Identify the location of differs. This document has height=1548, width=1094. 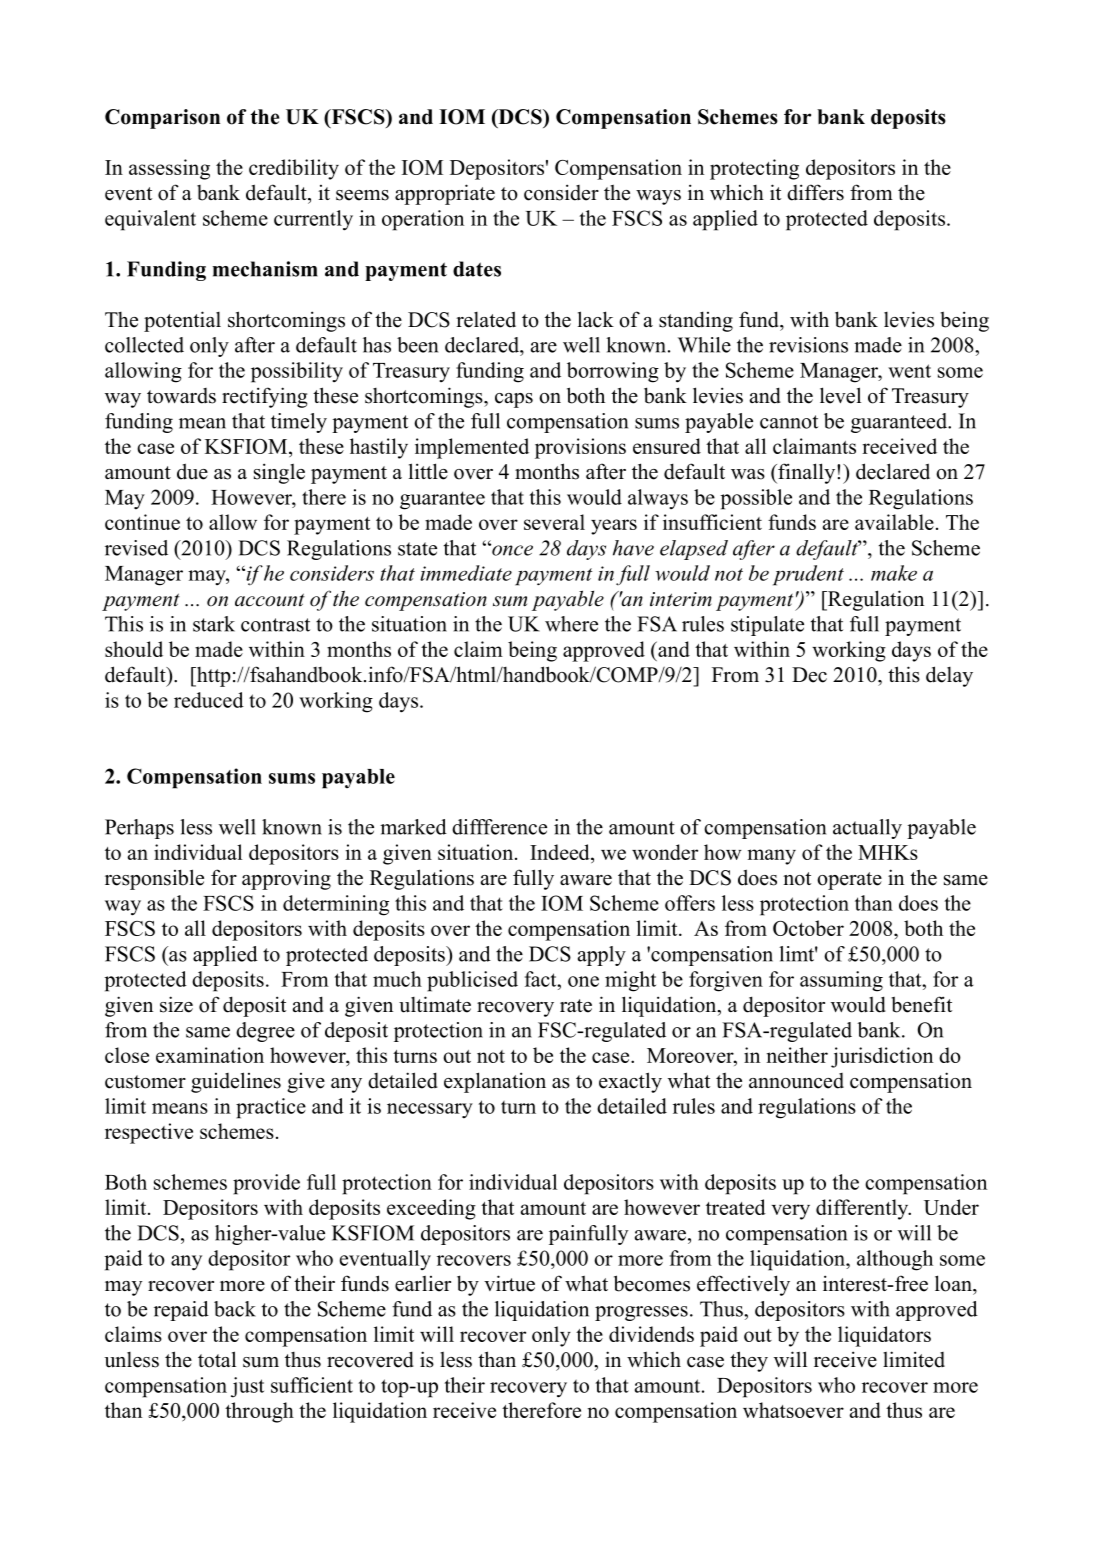
(815, 192).
